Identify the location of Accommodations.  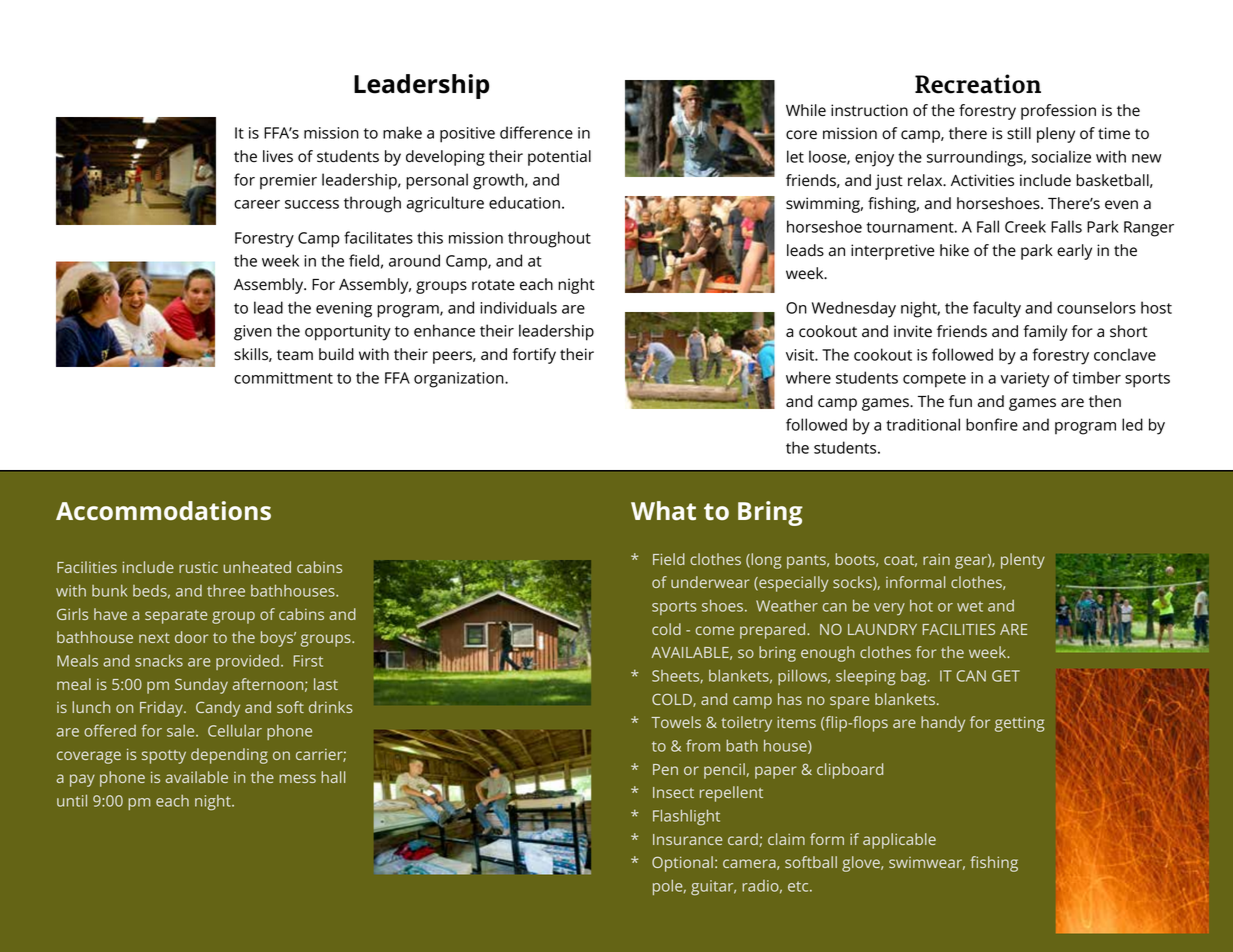
(163, 510).
